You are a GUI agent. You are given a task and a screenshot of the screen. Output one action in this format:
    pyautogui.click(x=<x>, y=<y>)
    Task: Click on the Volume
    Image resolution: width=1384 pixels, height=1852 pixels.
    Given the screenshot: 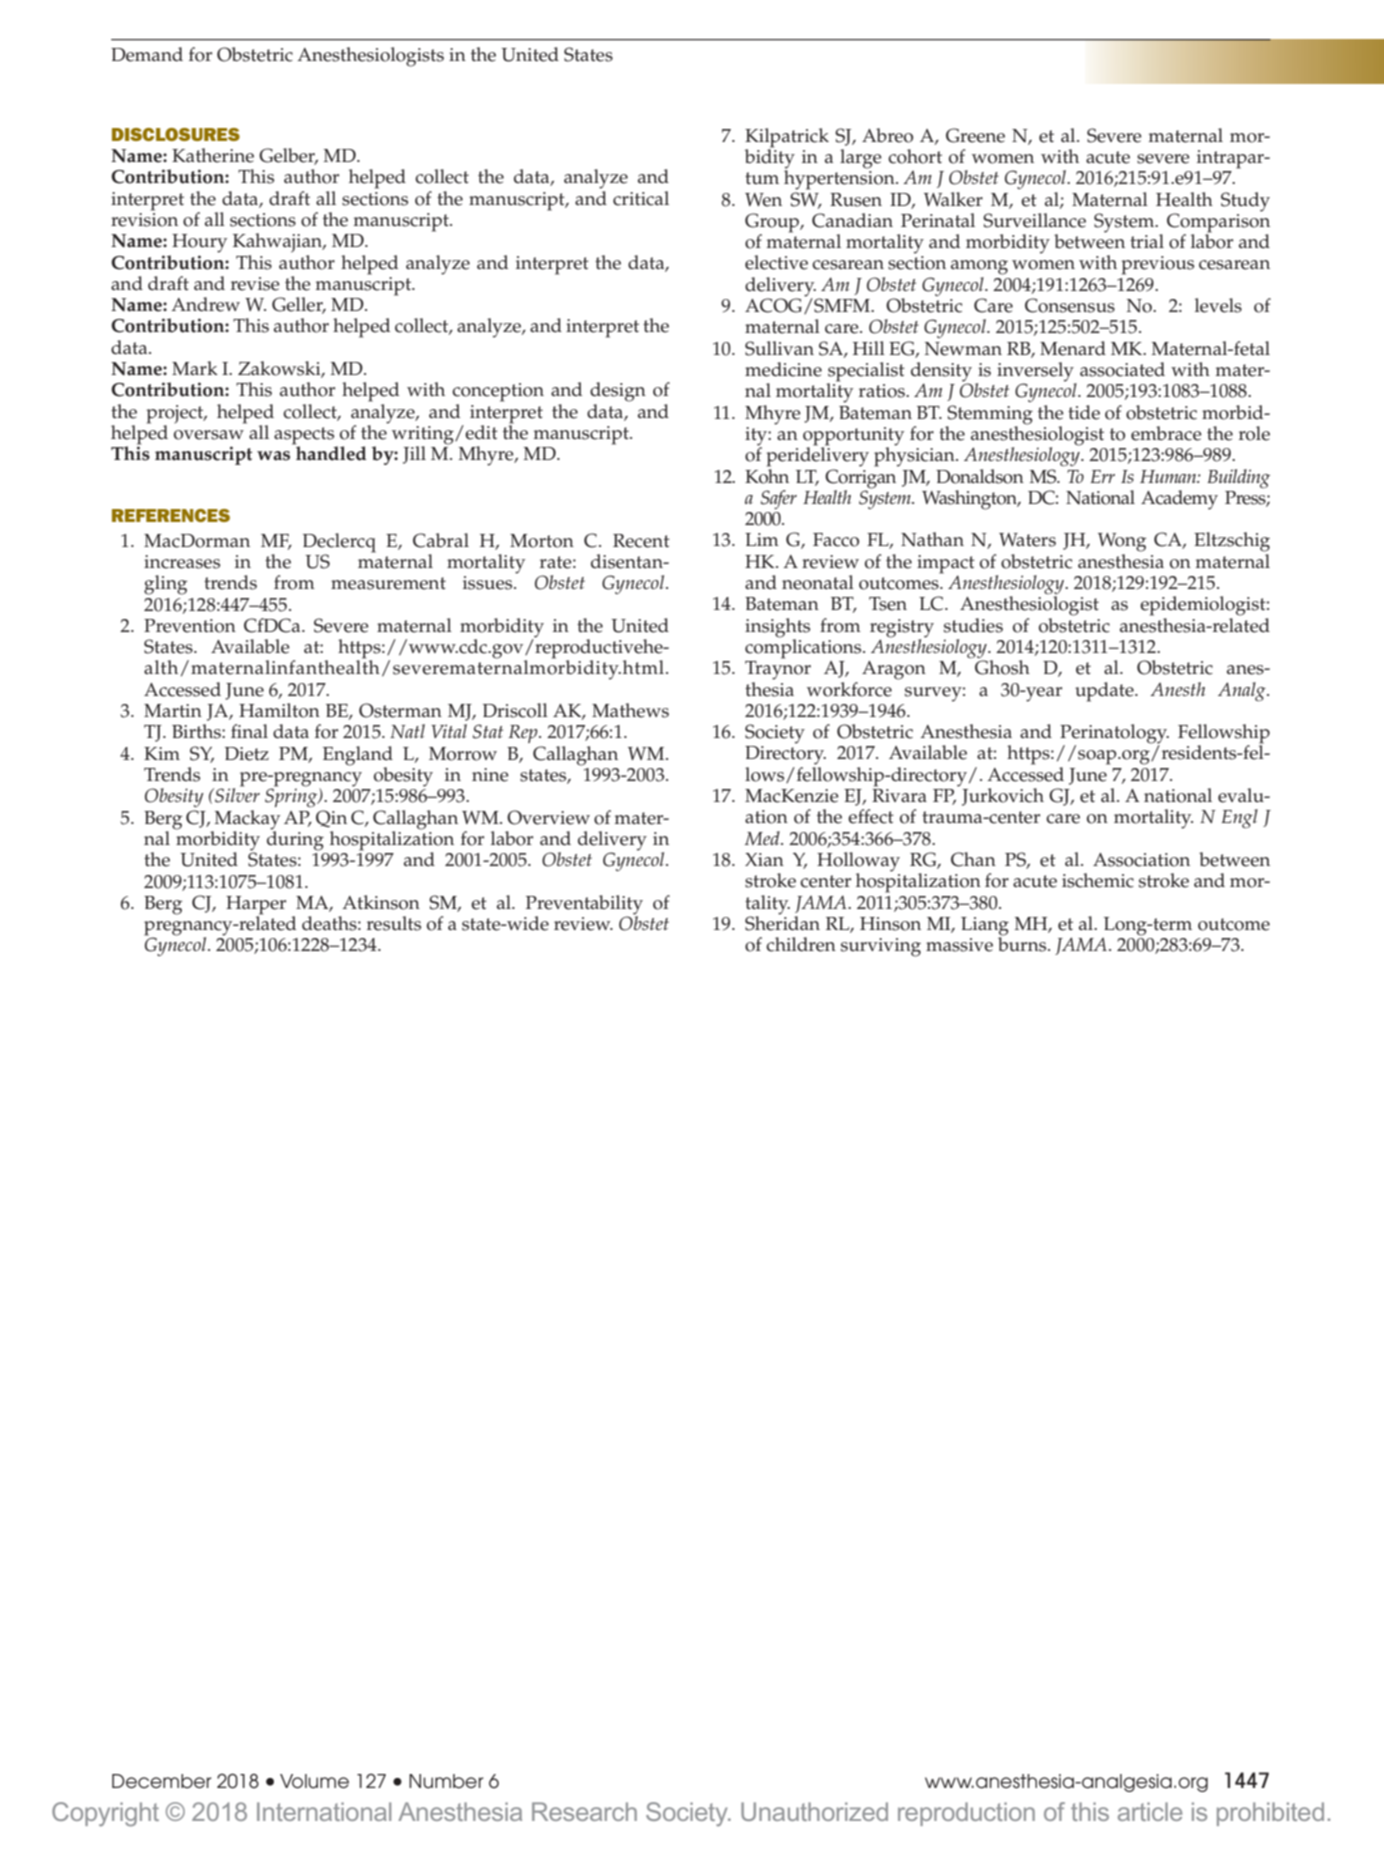 What is the action you would take?
    pyautogui.click(x=314, y=1781)
